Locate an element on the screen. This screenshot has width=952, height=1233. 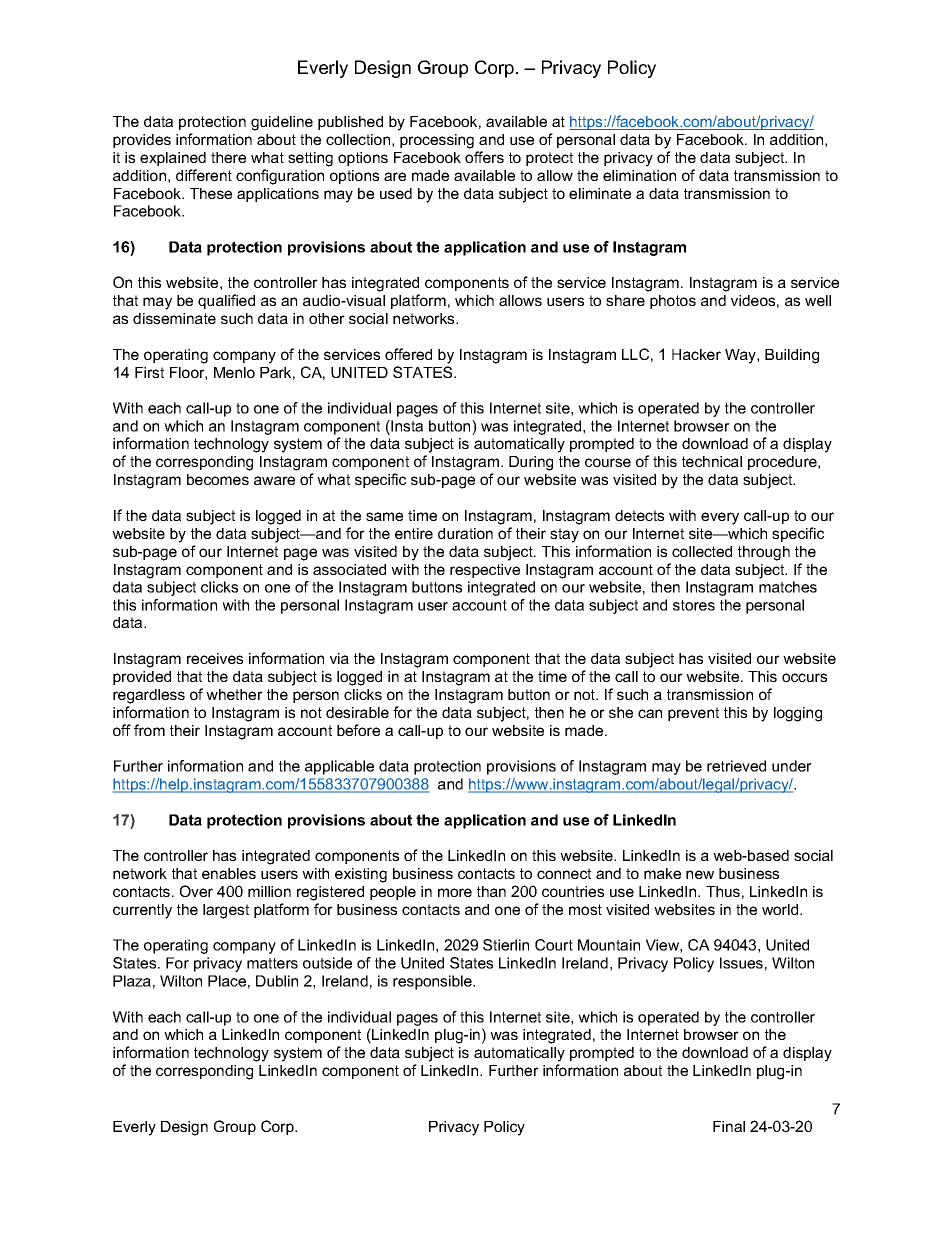
from is located at coordinates (149, 730).
